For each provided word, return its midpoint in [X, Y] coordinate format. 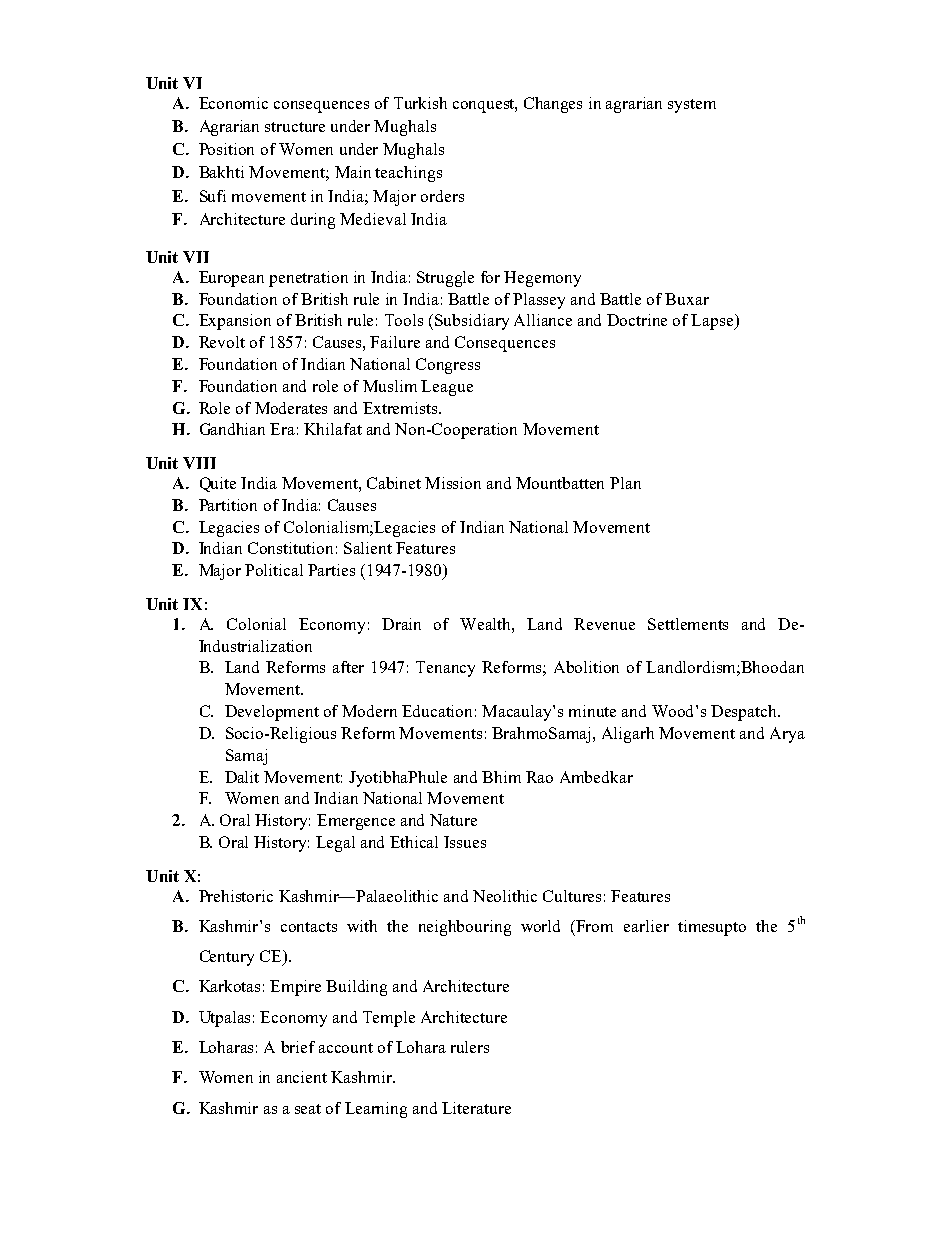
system [692, 106]
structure [295, 127]
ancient [302, 1077]
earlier [646, 926]
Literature [476, 1108]
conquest [485, 106]
